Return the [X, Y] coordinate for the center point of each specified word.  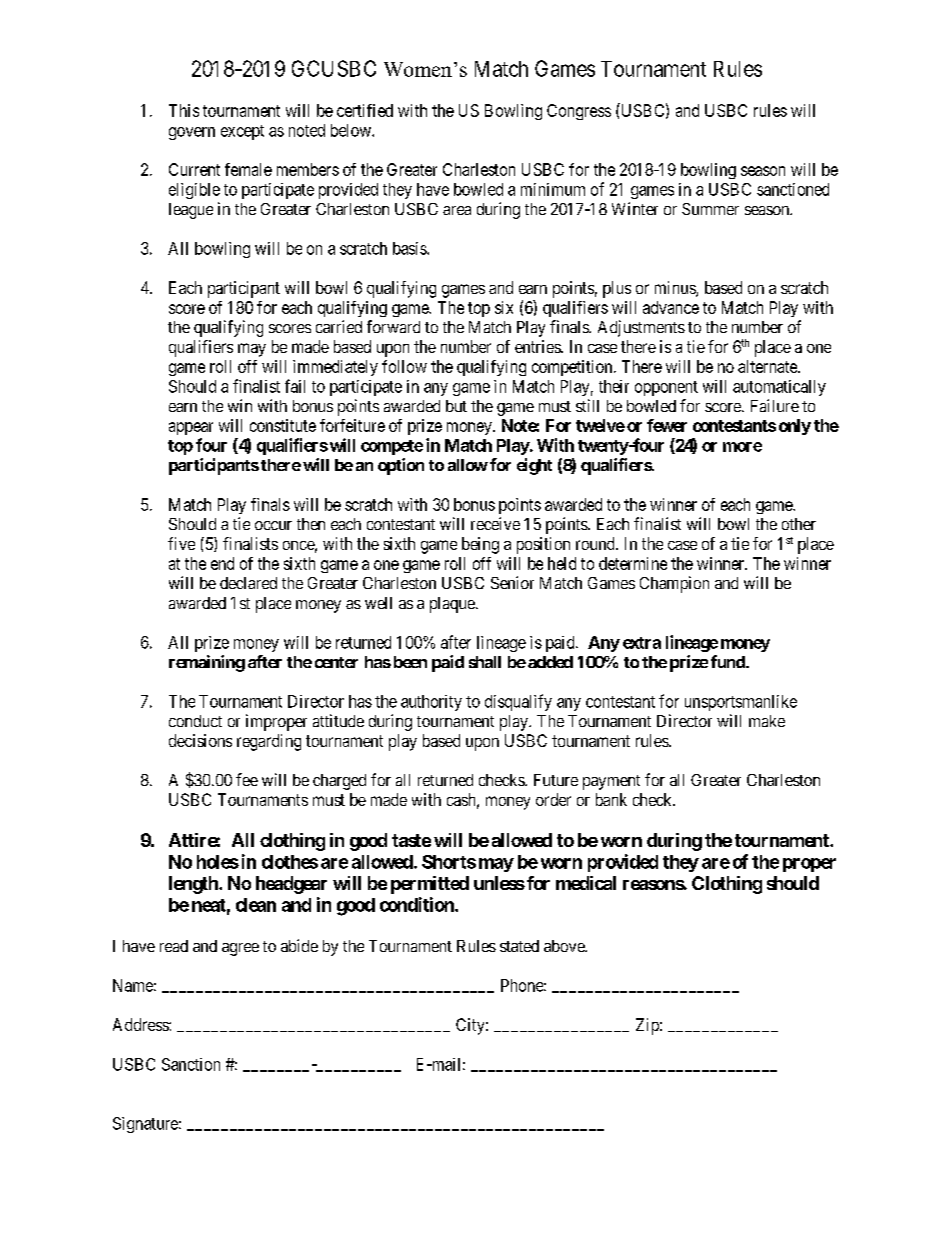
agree [240, 949]
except [242, 132]
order [553, 799]
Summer [710, 209]
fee [247, 779]
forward [393, 326]
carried [339, 326]
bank [611, 799]
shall [485, 662]
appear [191, 428]
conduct [195, 721]
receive [495, 523]
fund [729, 661]
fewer [667, 425]
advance [671, 307]
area [457, 210]
